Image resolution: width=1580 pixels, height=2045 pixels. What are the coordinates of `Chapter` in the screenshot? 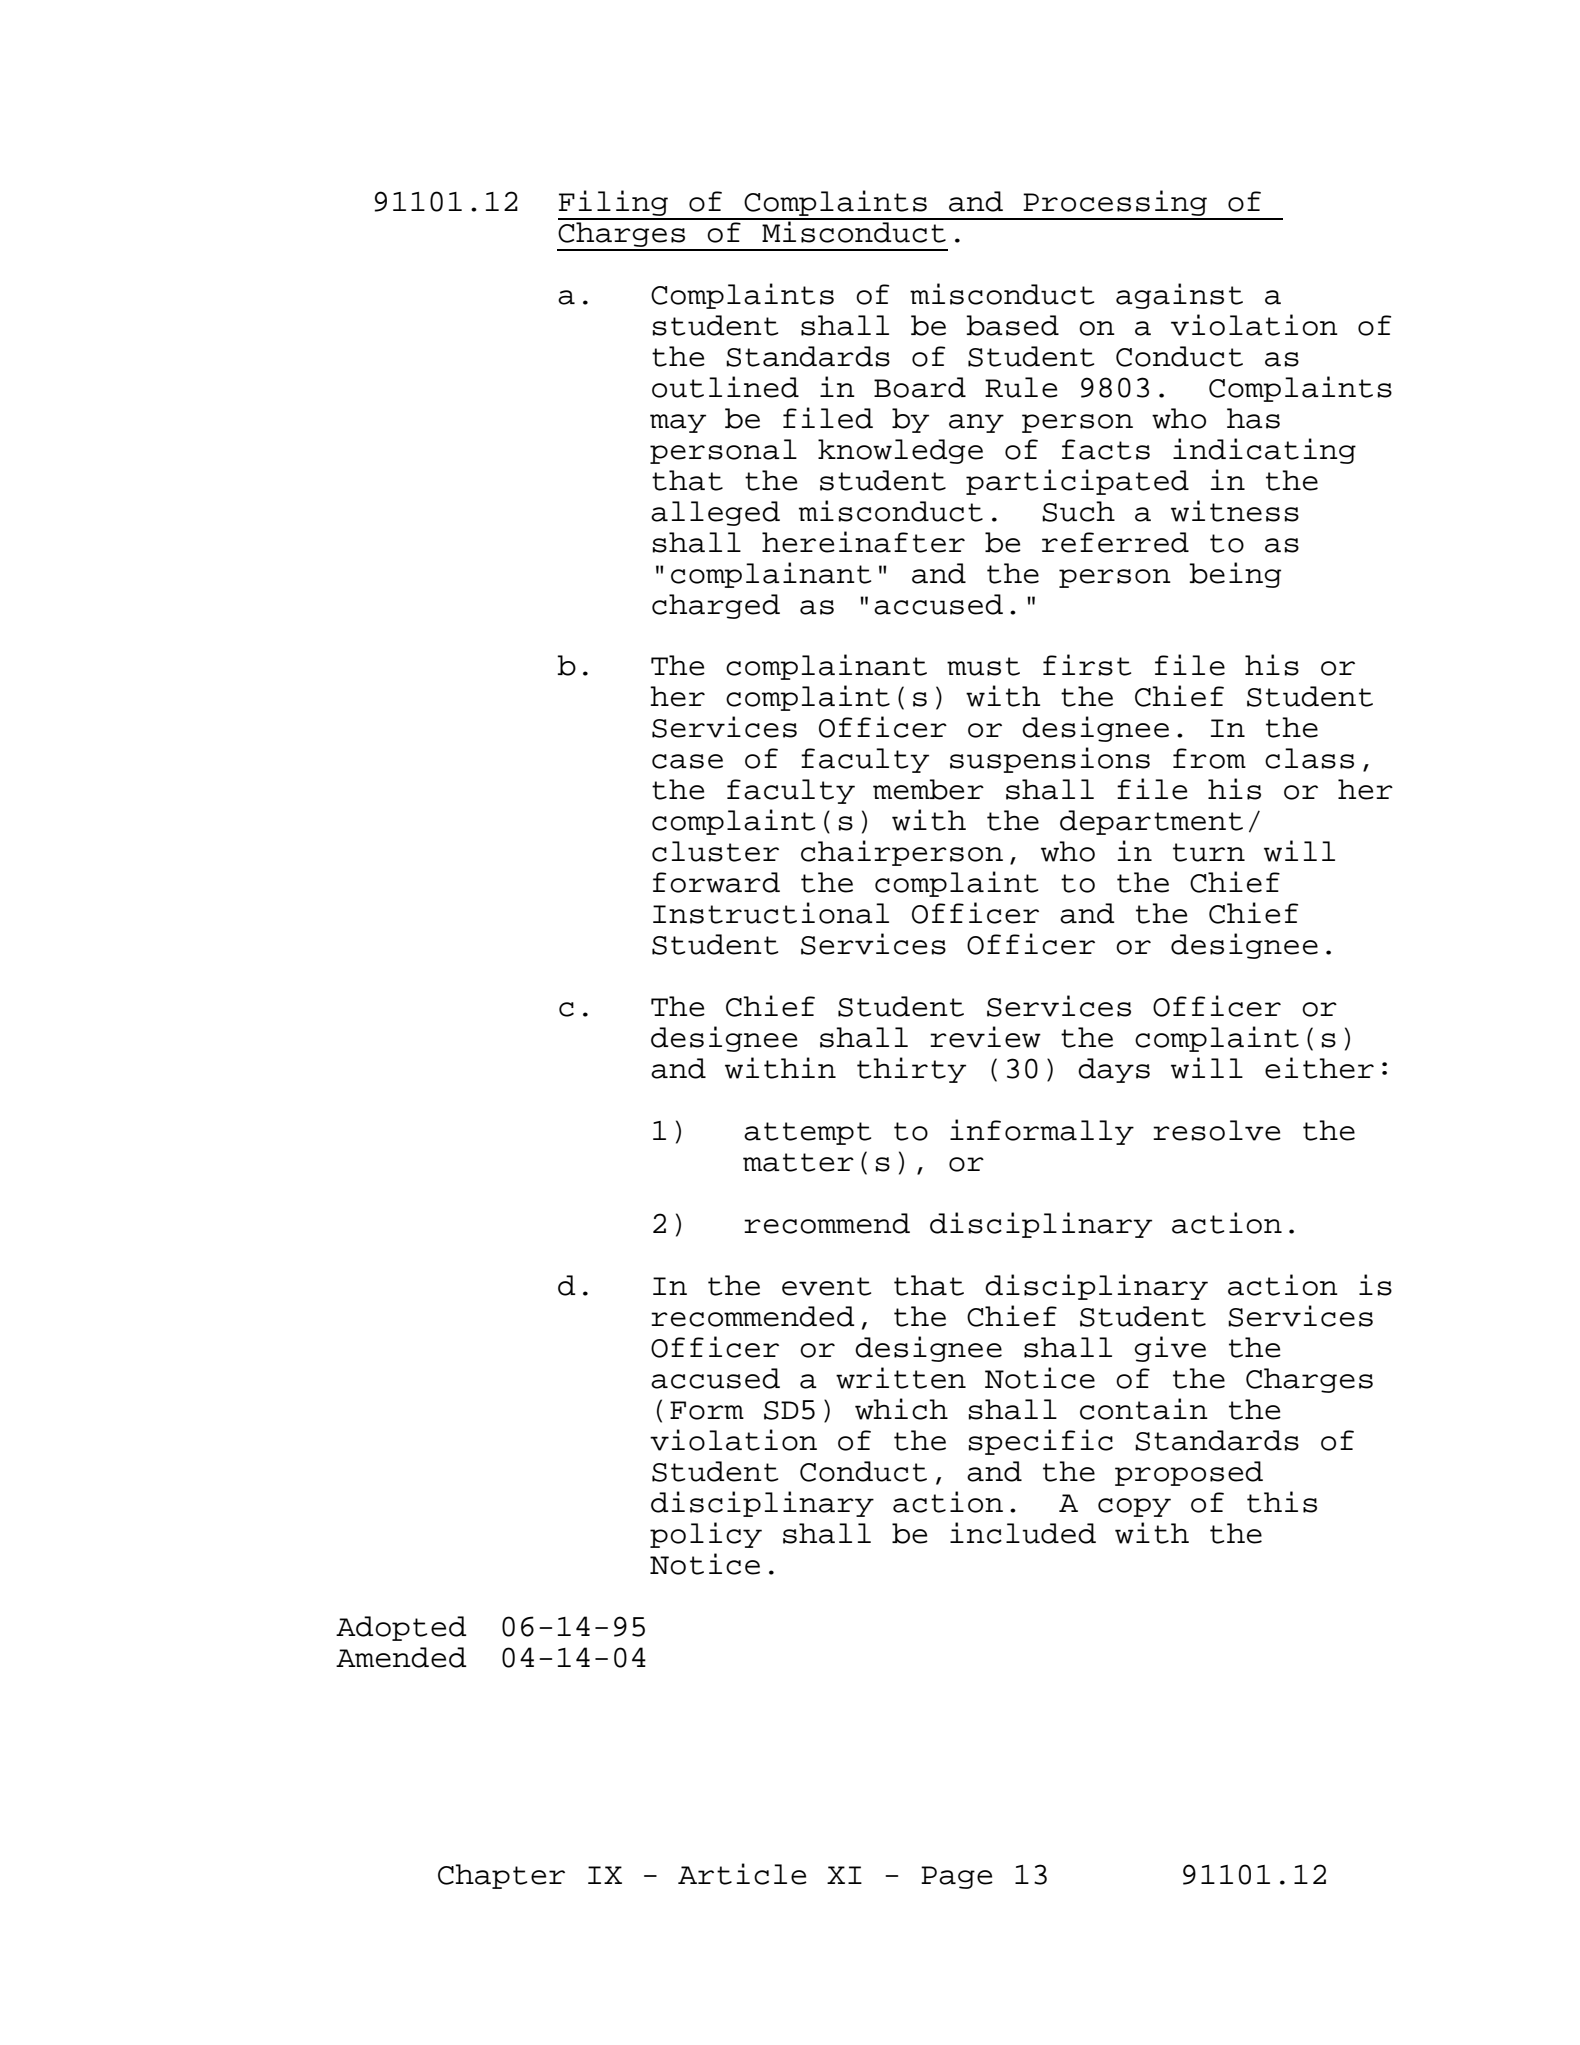 It's located at (501, 1876).
